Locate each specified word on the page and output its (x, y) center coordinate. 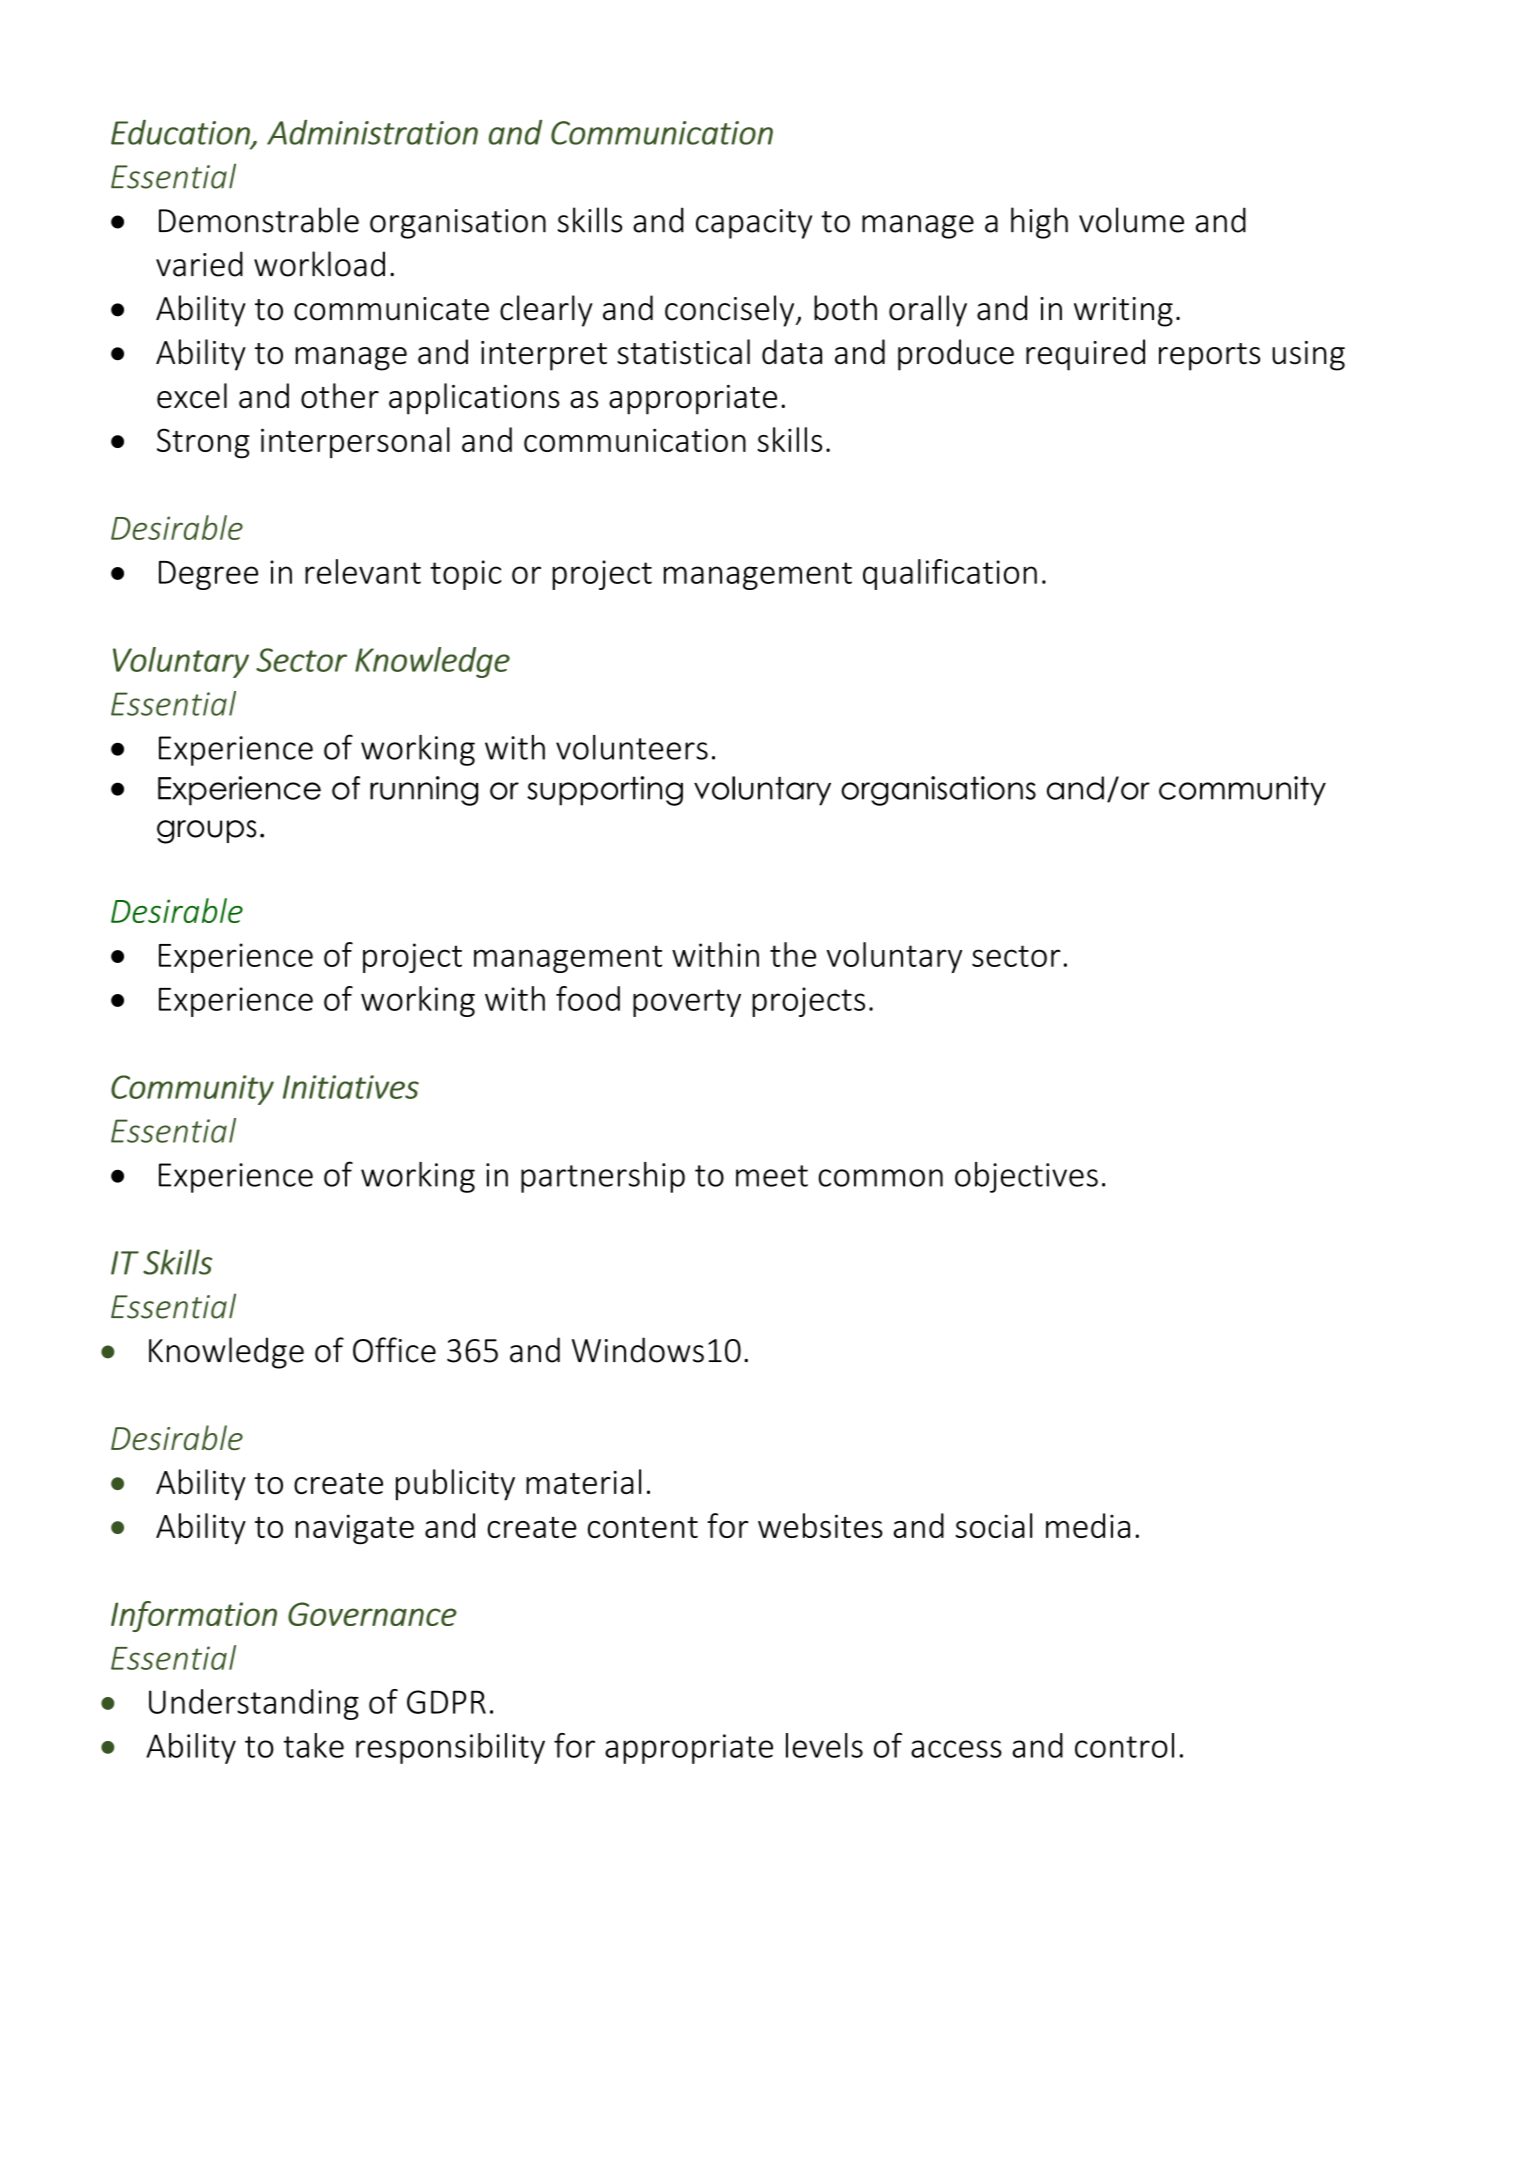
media (1088, 1525)
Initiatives (351, 1087)
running (424, 791)
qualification (950, 574)
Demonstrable (259, 220)
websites (820, 1525)
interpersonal (355, 442)
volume (1131, 220)
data (792, 352)
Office (394, 1350)
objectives (1026, 1177)
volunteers (632, 747)
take (314, 1745)
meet (772, 1176)
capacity (754, 224)
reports (1210, 357)
